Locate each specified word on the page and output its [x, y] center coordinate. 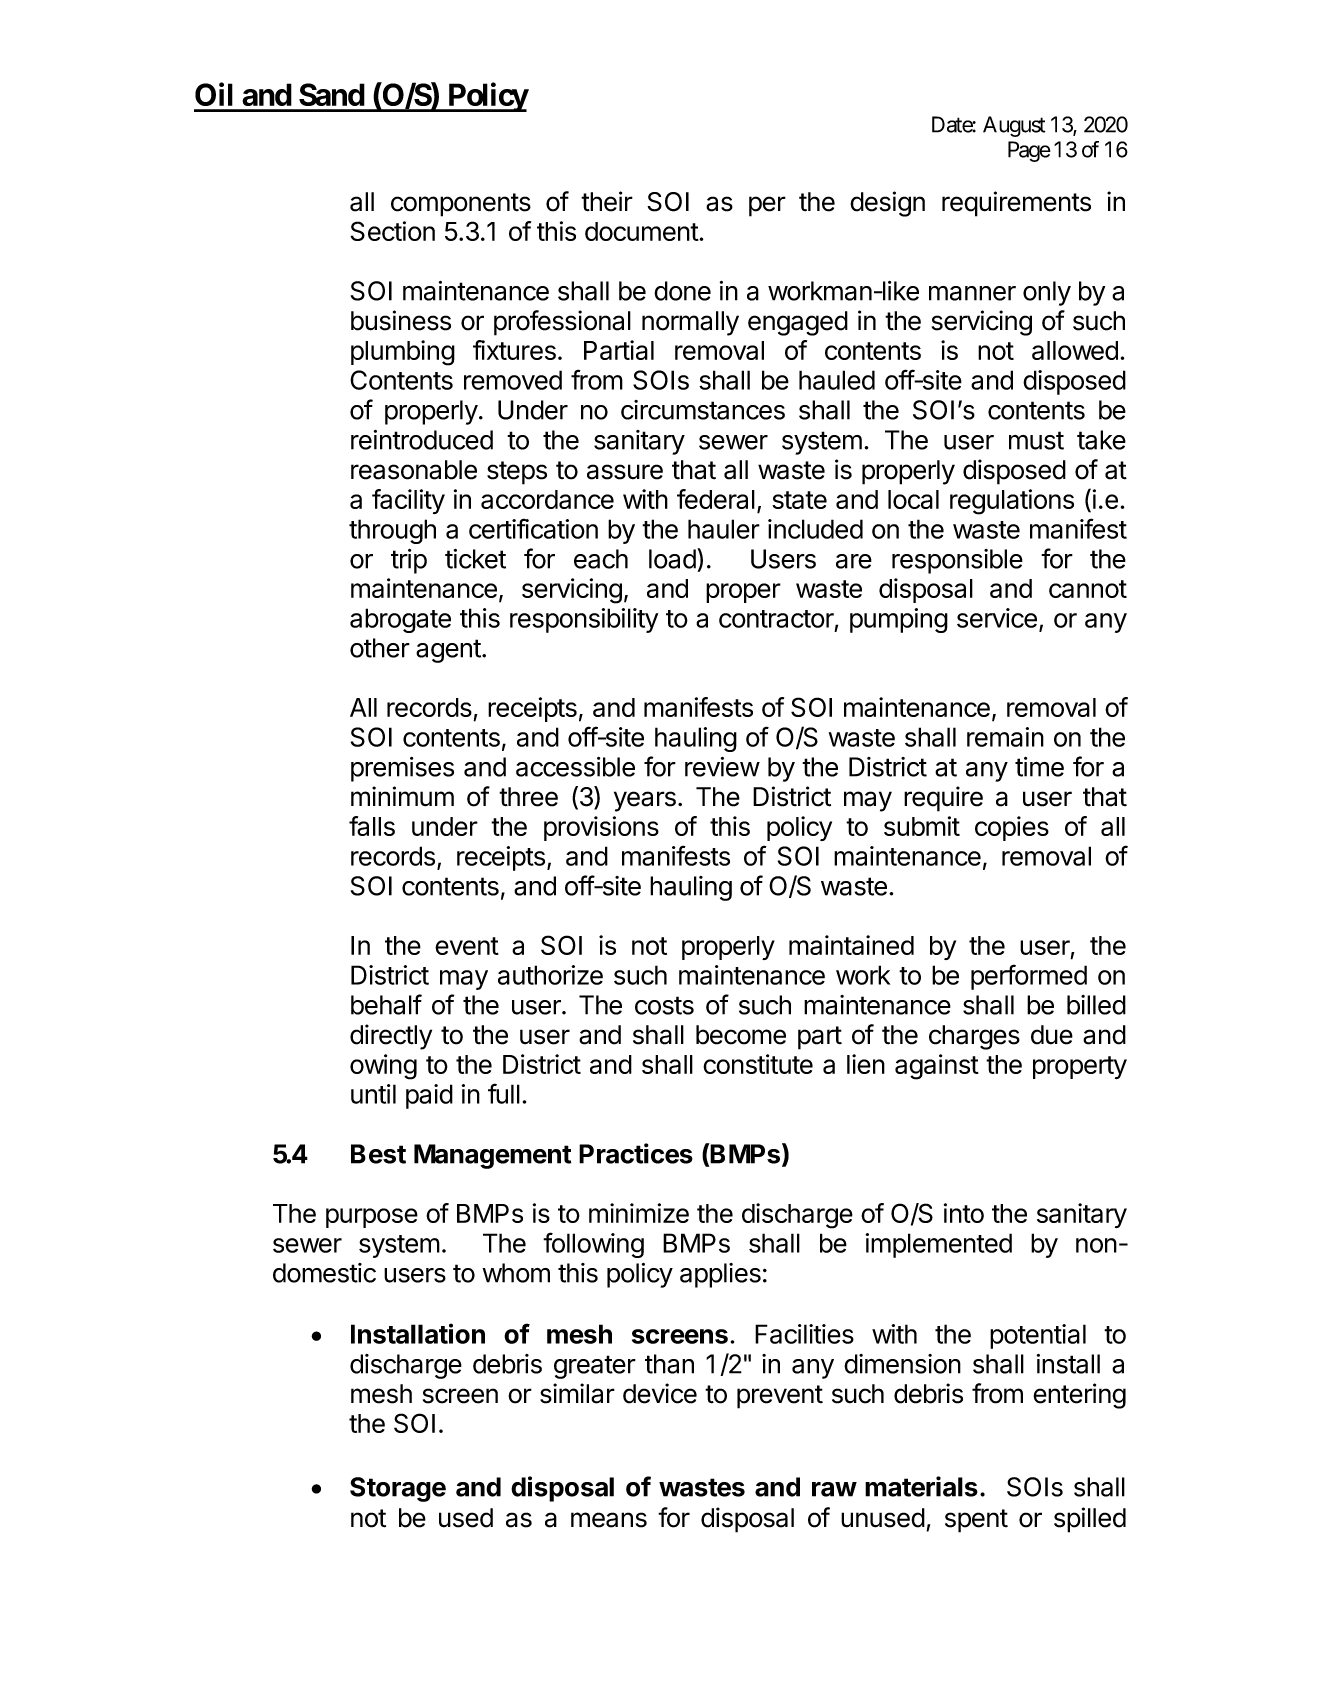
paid [429, 1096]
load [672, 559]
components [461, 205]
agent [449, 651]
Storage [398, 1489]
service [997, 618]
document [642, 231]
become [741, 1035]
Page [1029, 151]
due [1052, 1035]
